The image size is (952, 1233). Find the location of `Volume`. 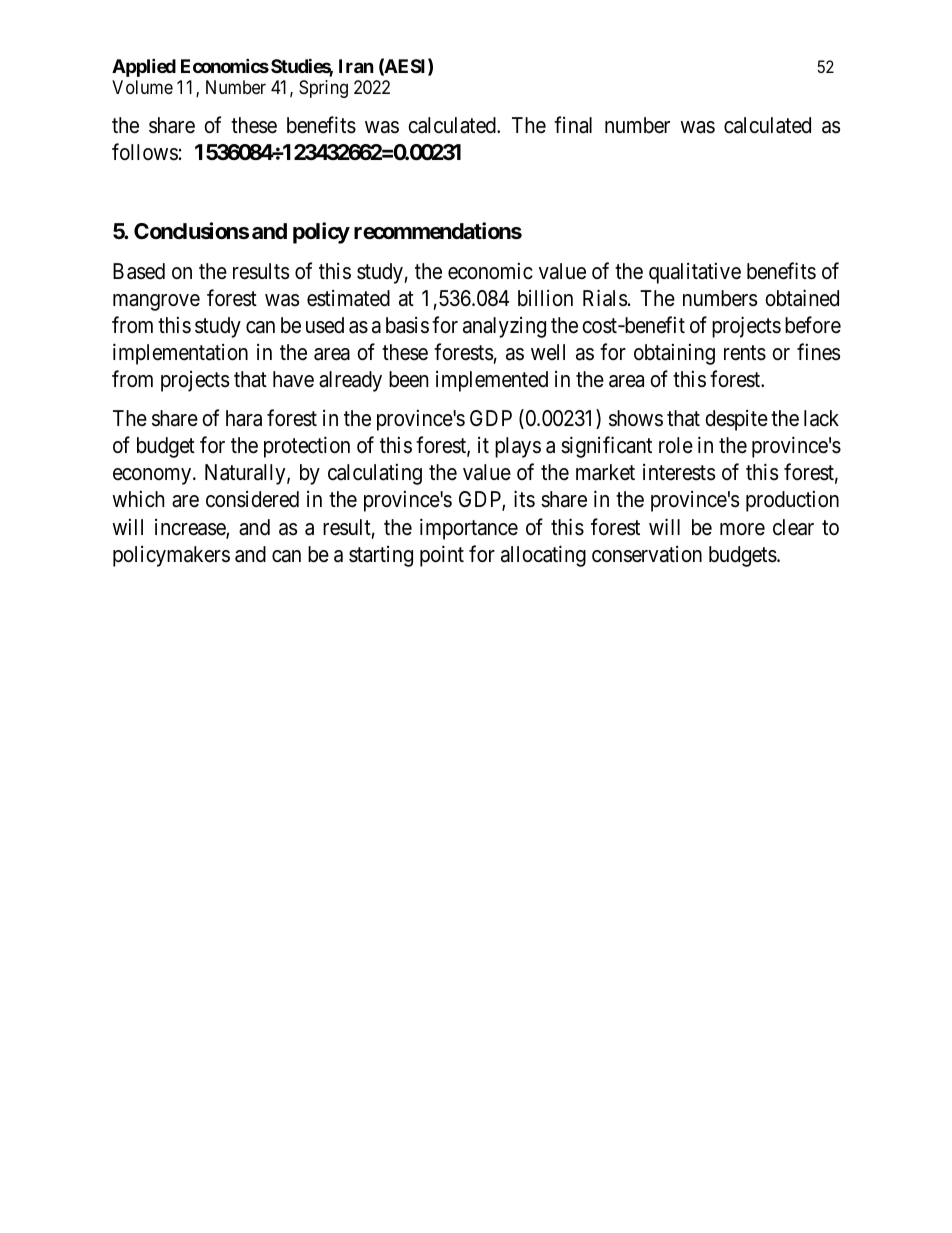

Volume is located at coordinates (142, 87).
